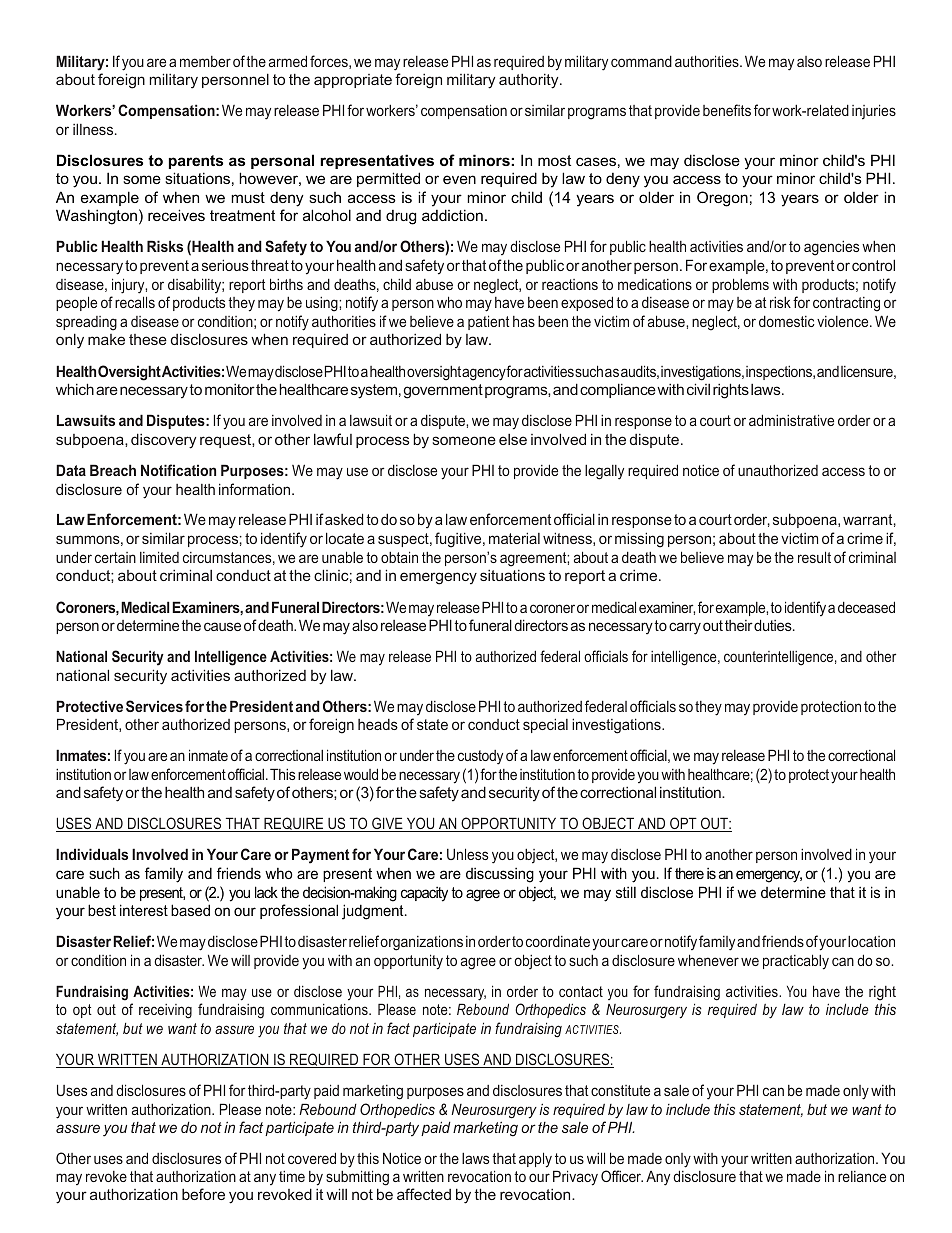  I want to click on material, so click(514, 538).
